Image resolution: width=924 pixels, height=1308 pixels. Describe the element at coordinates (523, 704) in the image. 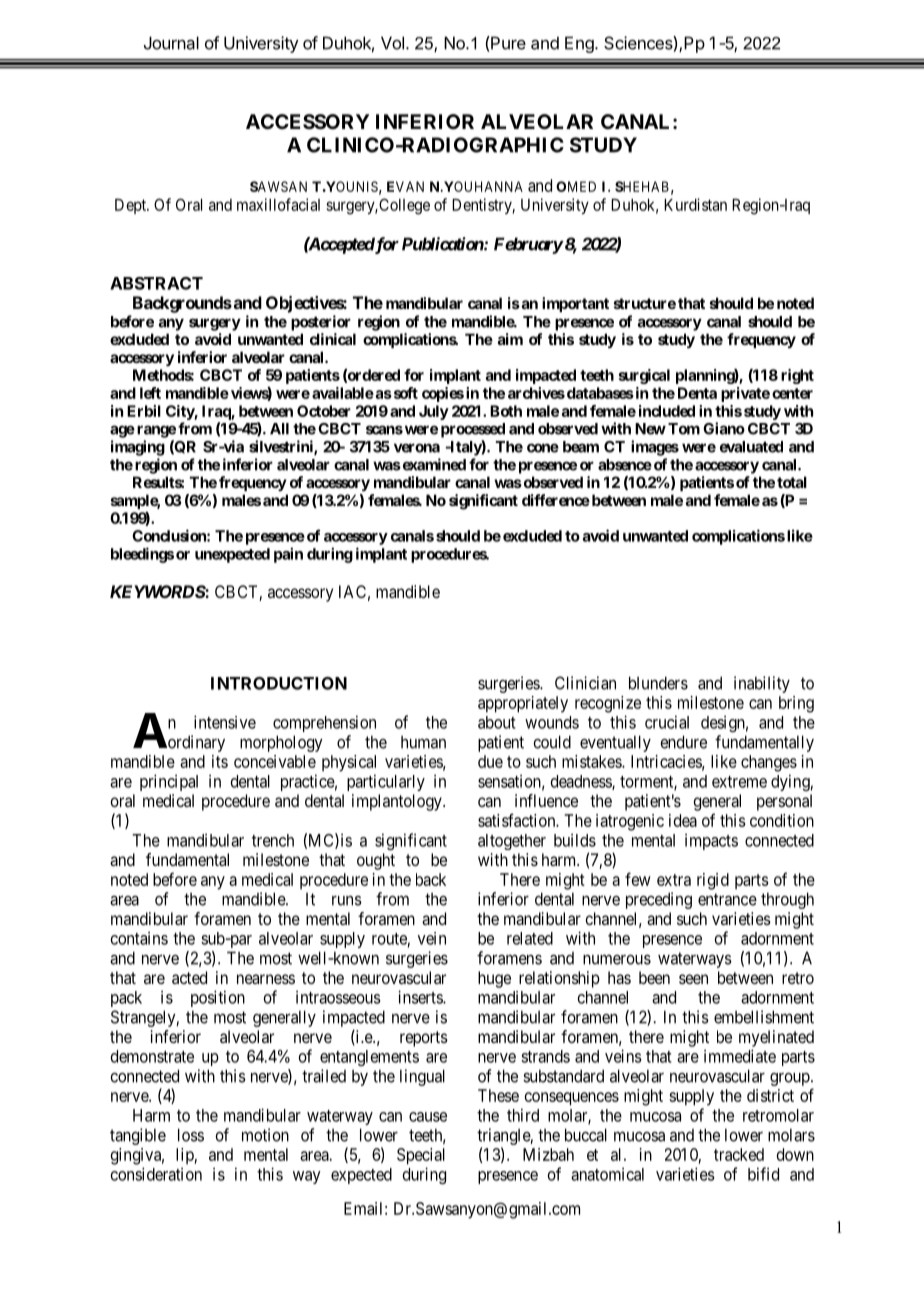

I see `appropriately` at that location.
